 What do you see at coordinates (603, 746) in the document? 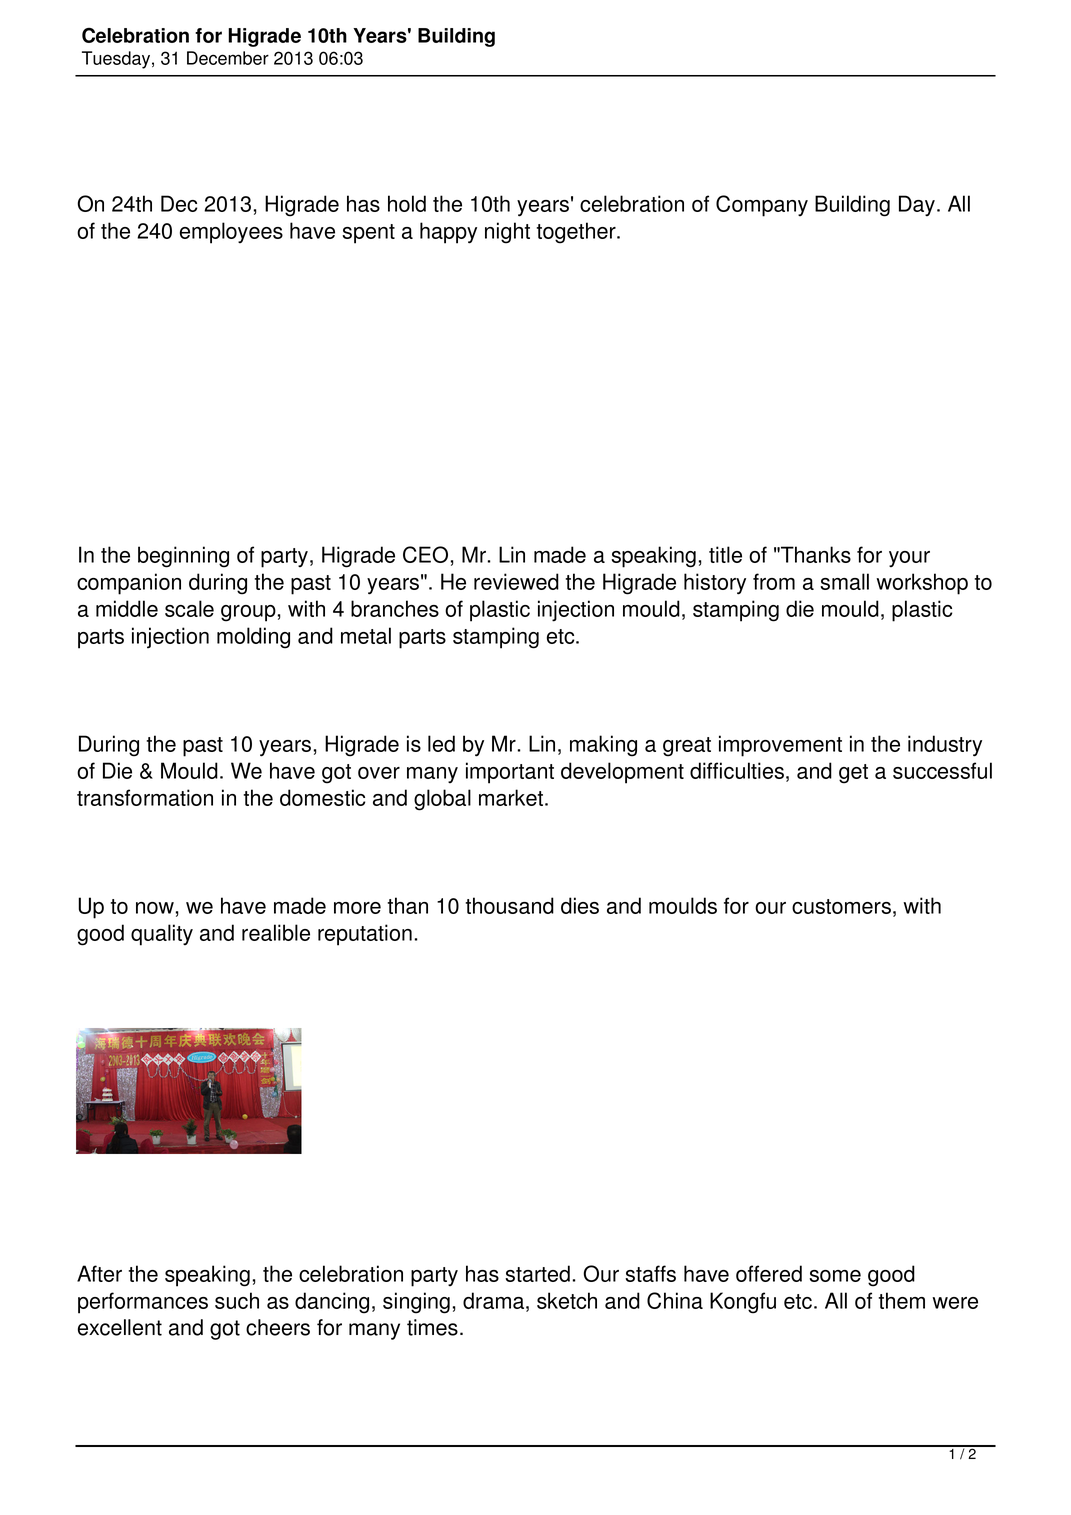
I see `making` at bounding box center [603, 746].
